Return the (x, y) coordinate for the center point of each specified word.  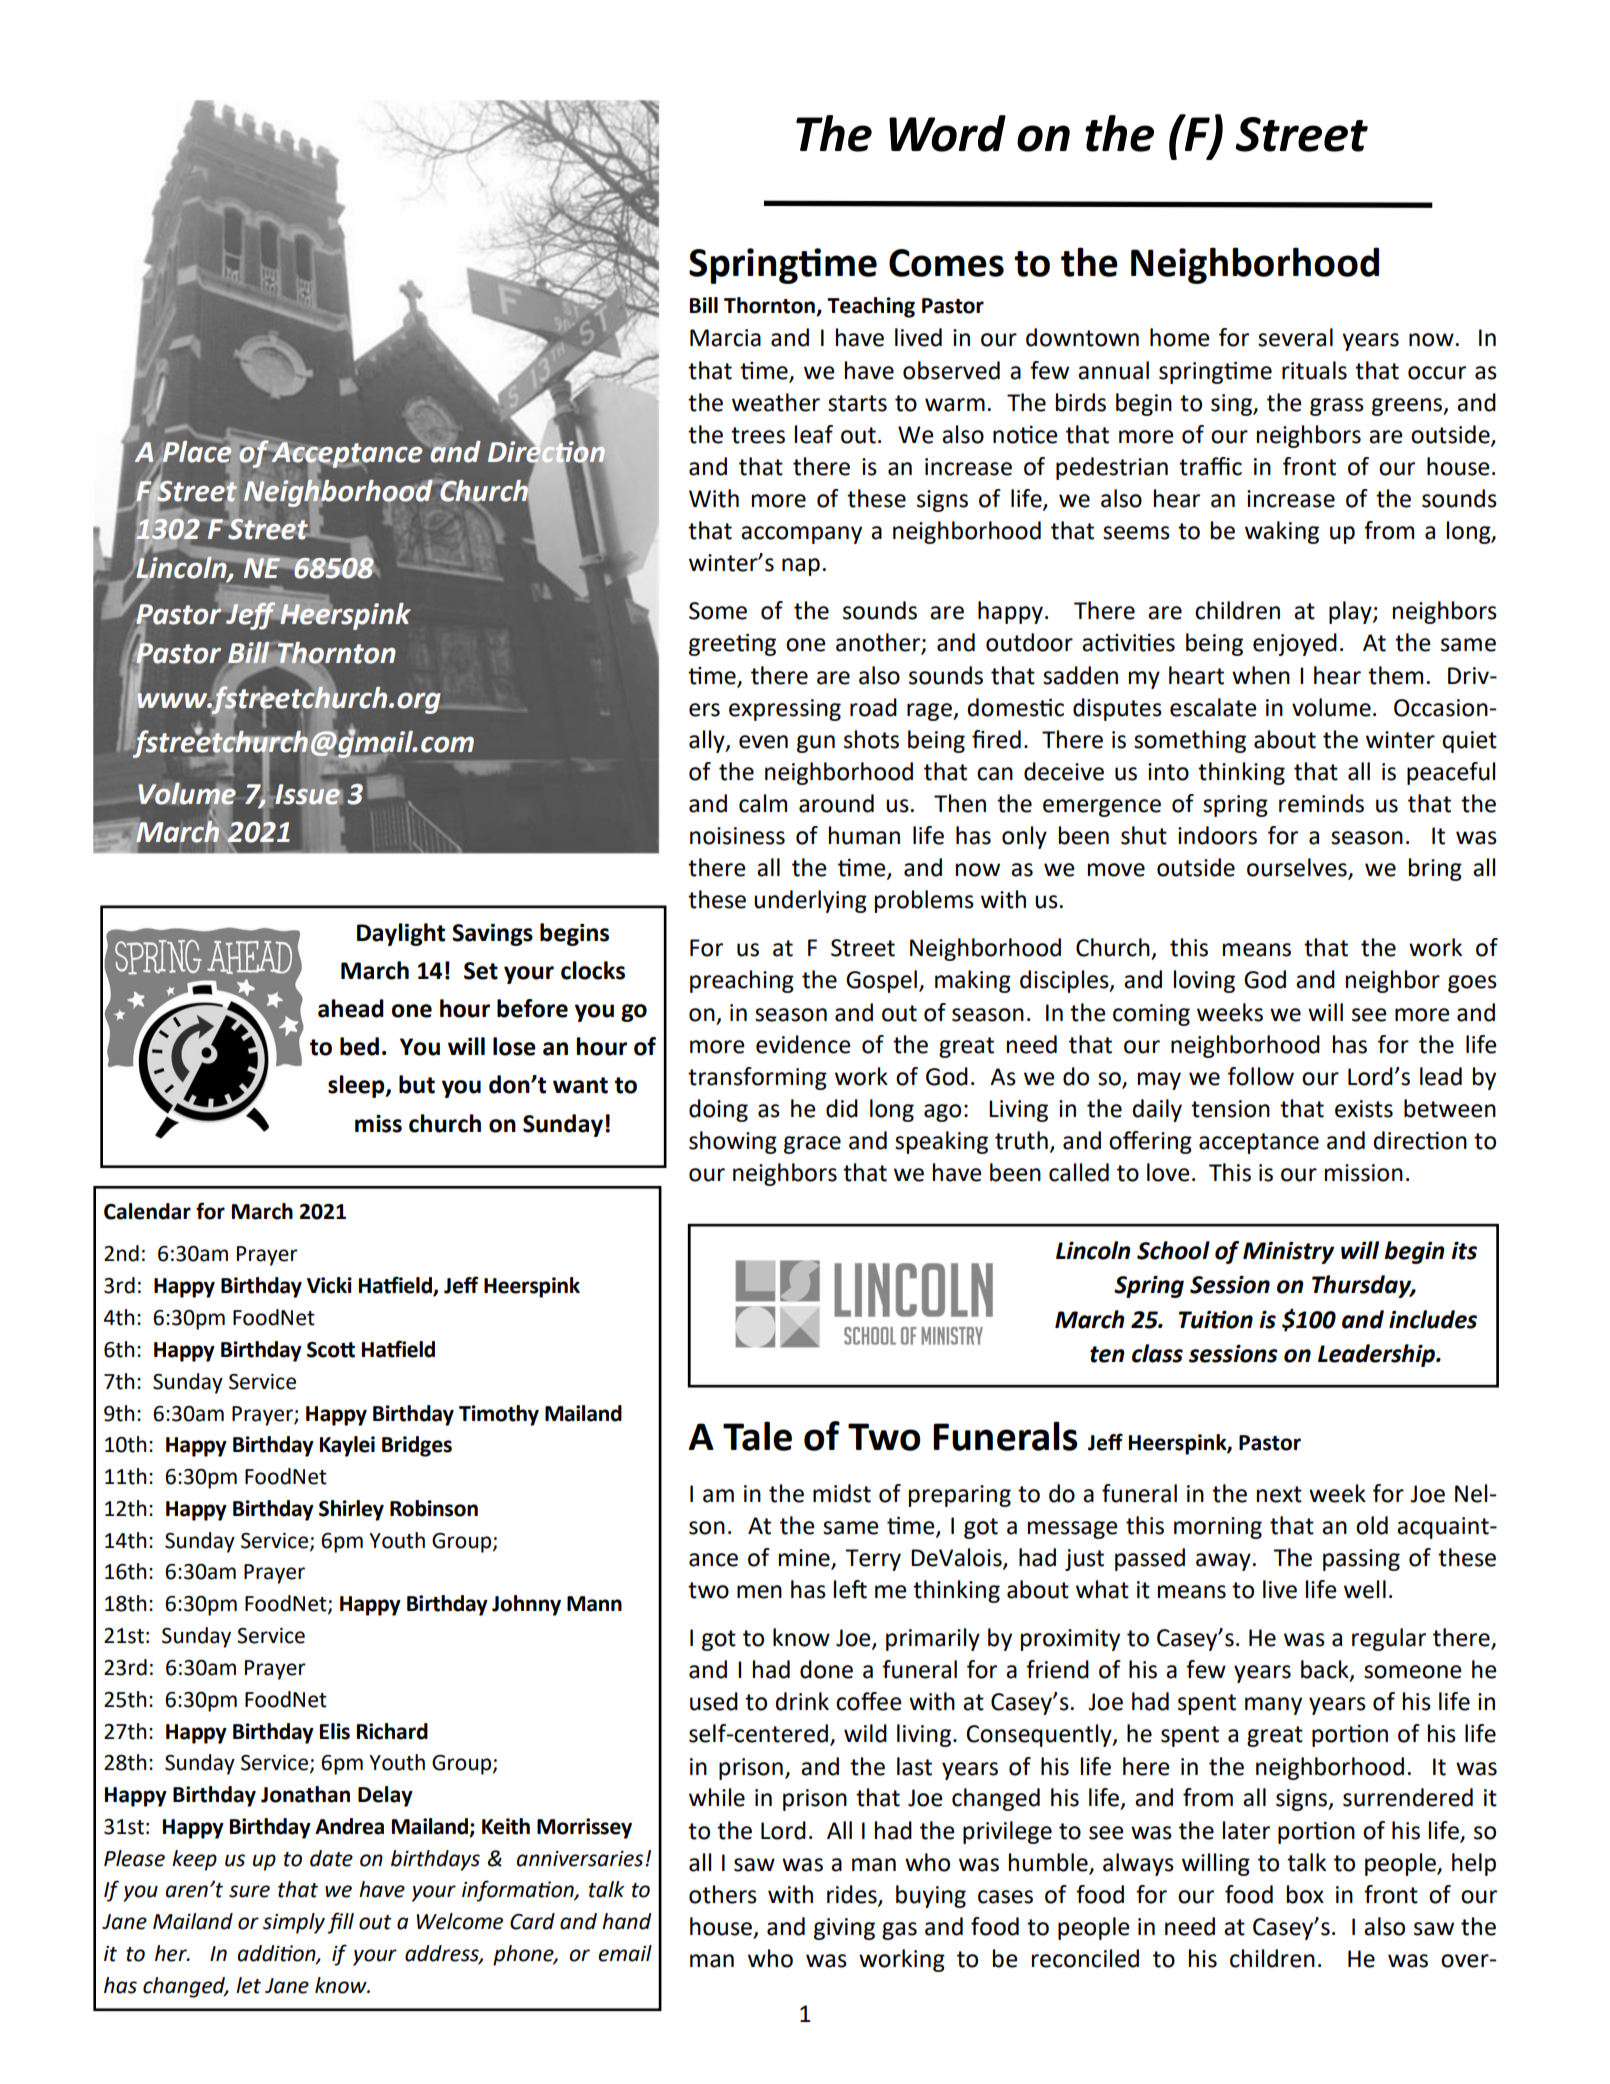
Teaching (871, 307)
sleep (357, 1086)
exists (1364, 1109)
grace (812, 1145)
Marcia (725, 338)
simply (294, 1923)
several (1295, 337)
